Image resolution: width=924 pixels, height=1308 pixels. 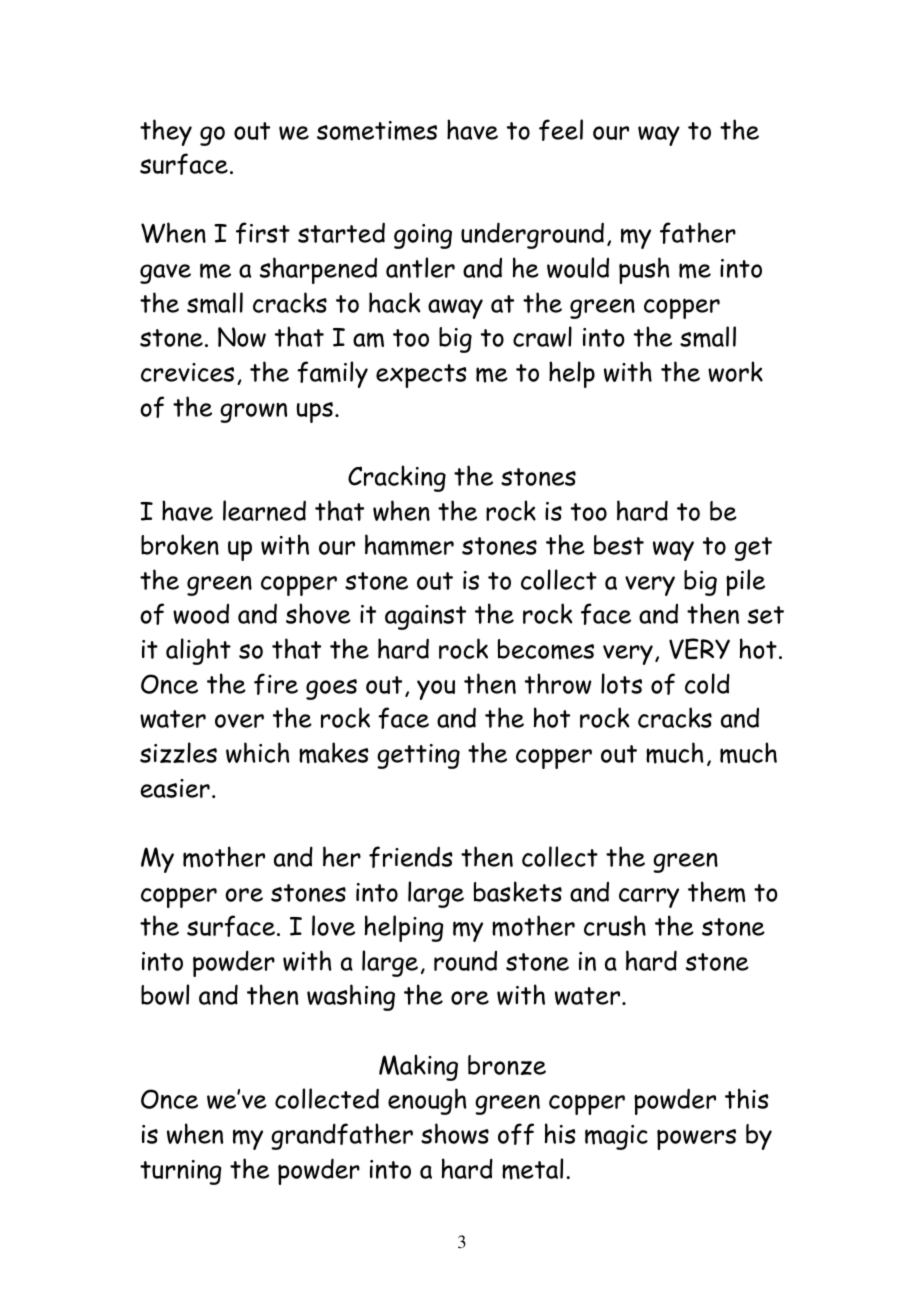 I want to click on you, so click(x=436, y=690).
